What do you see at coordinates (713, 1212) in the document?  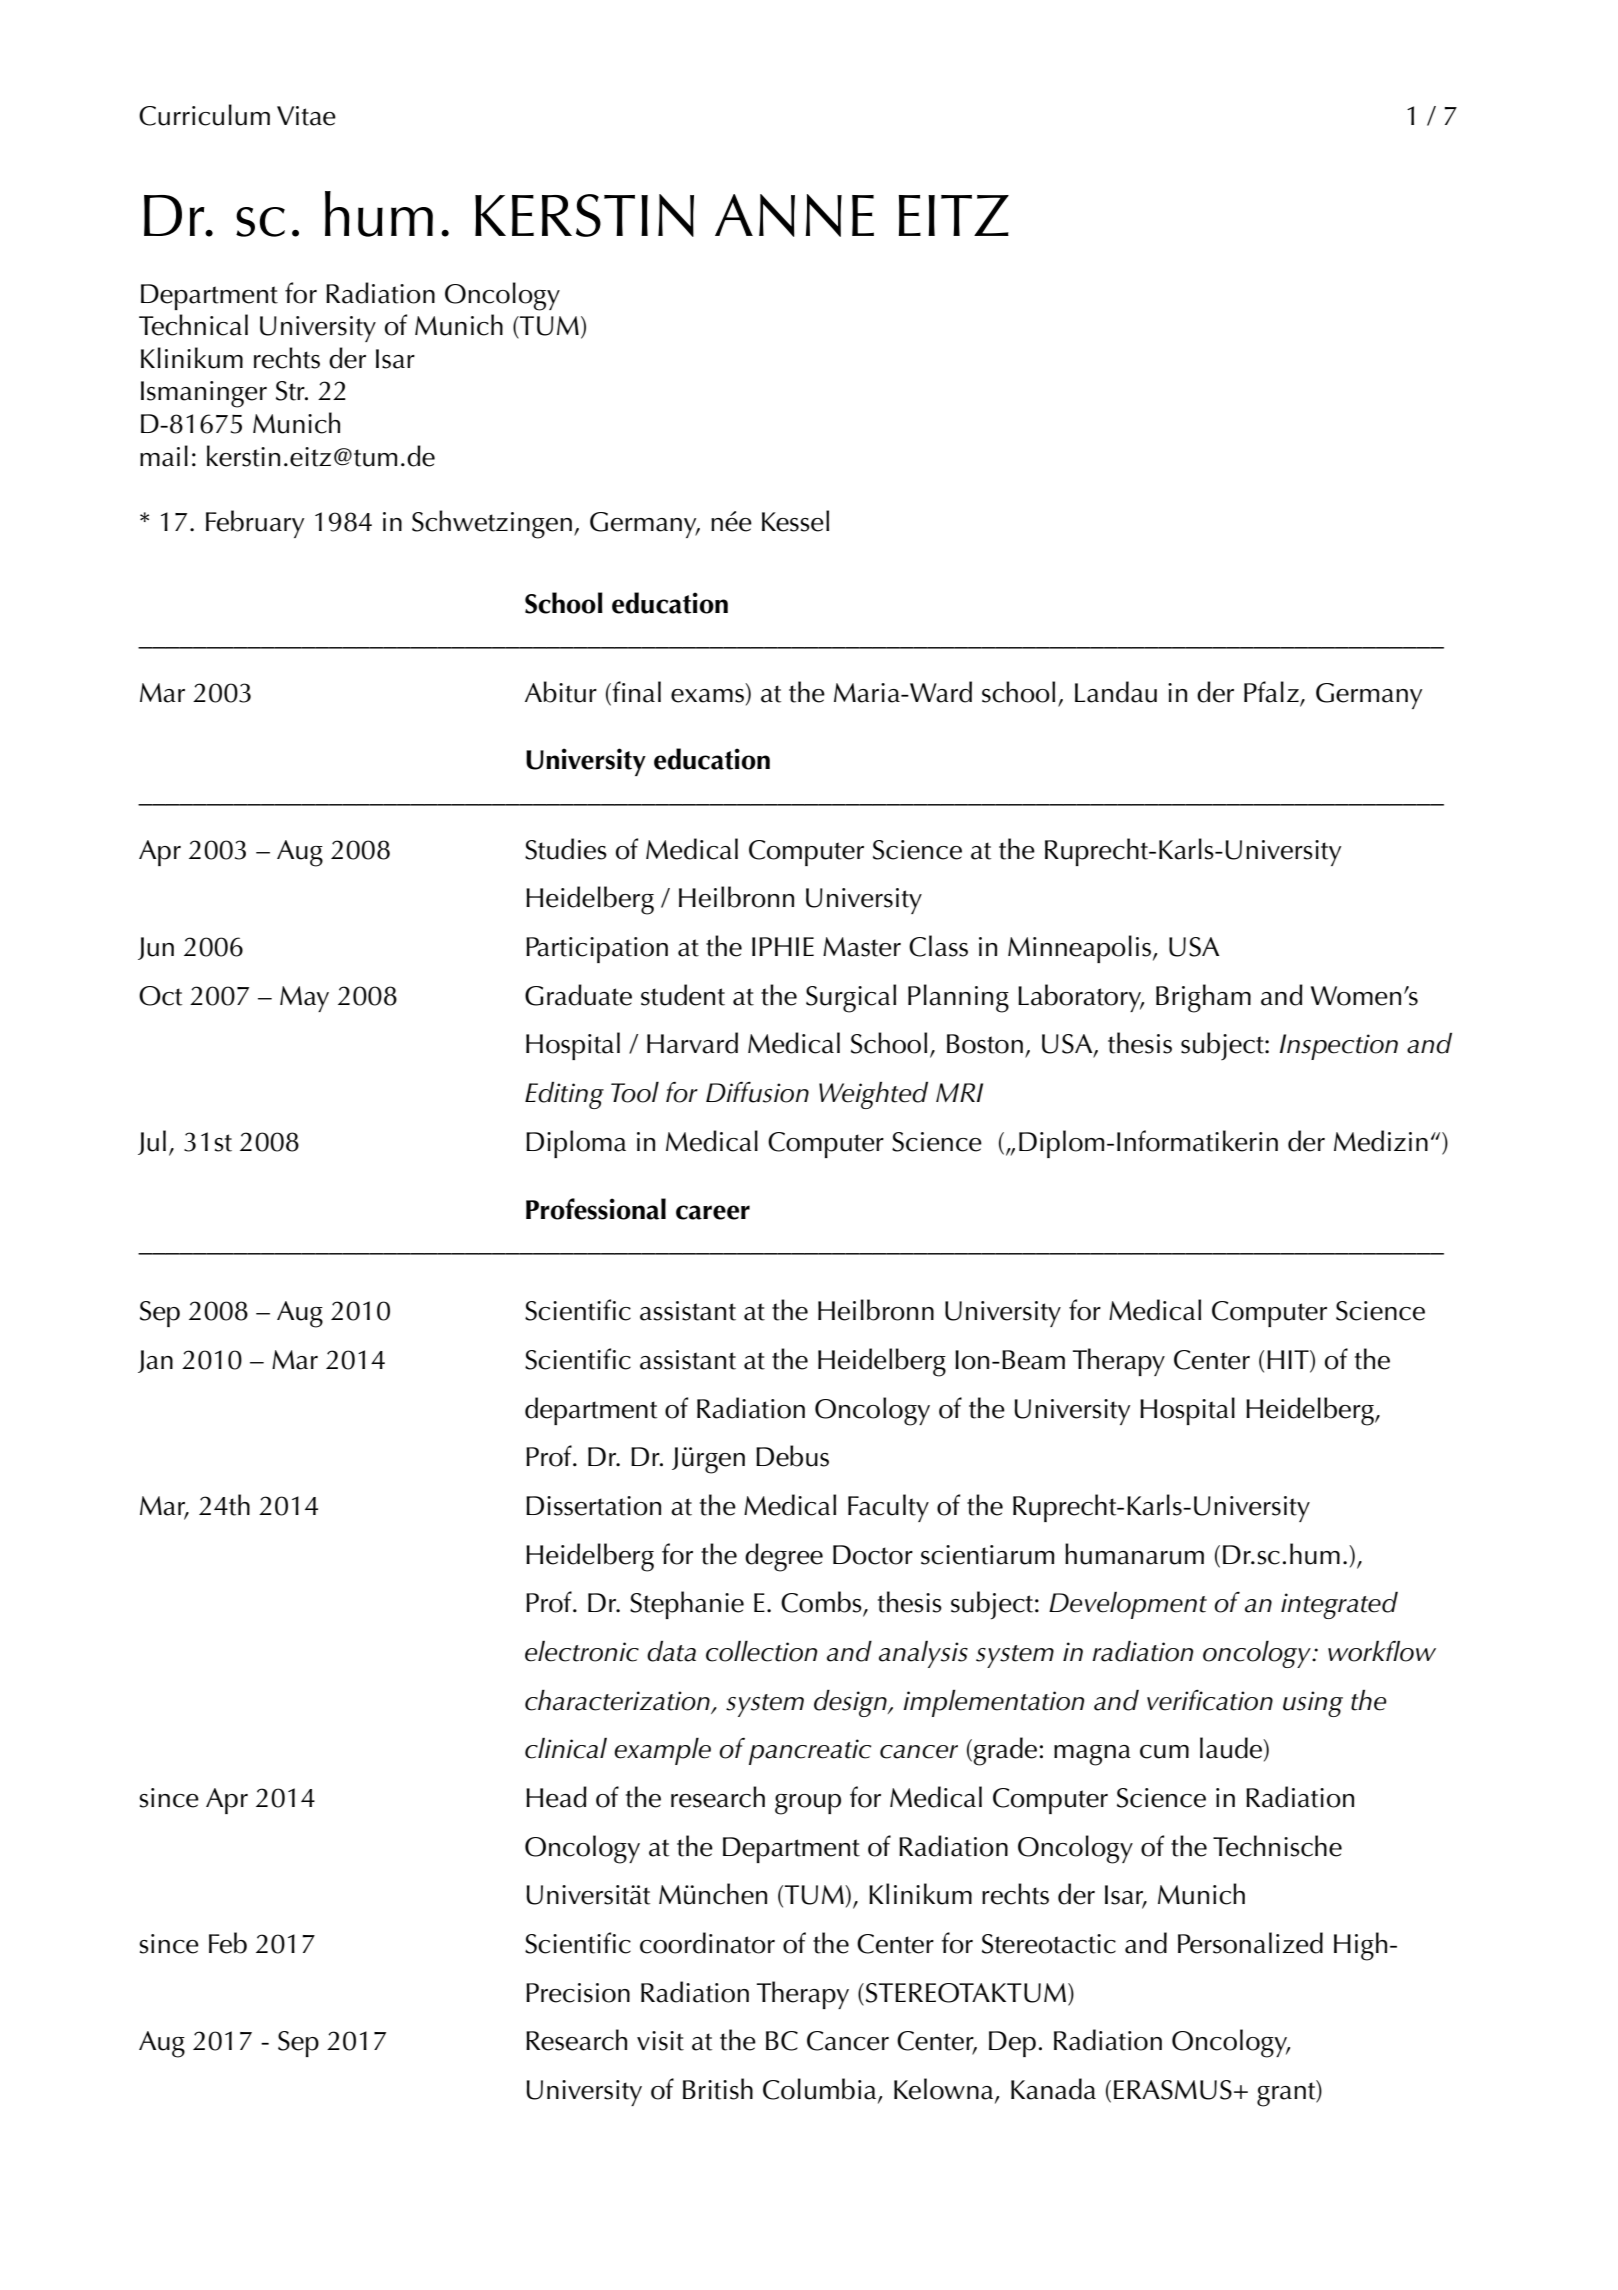 I see `career` at bounding box center [713, 1212].
